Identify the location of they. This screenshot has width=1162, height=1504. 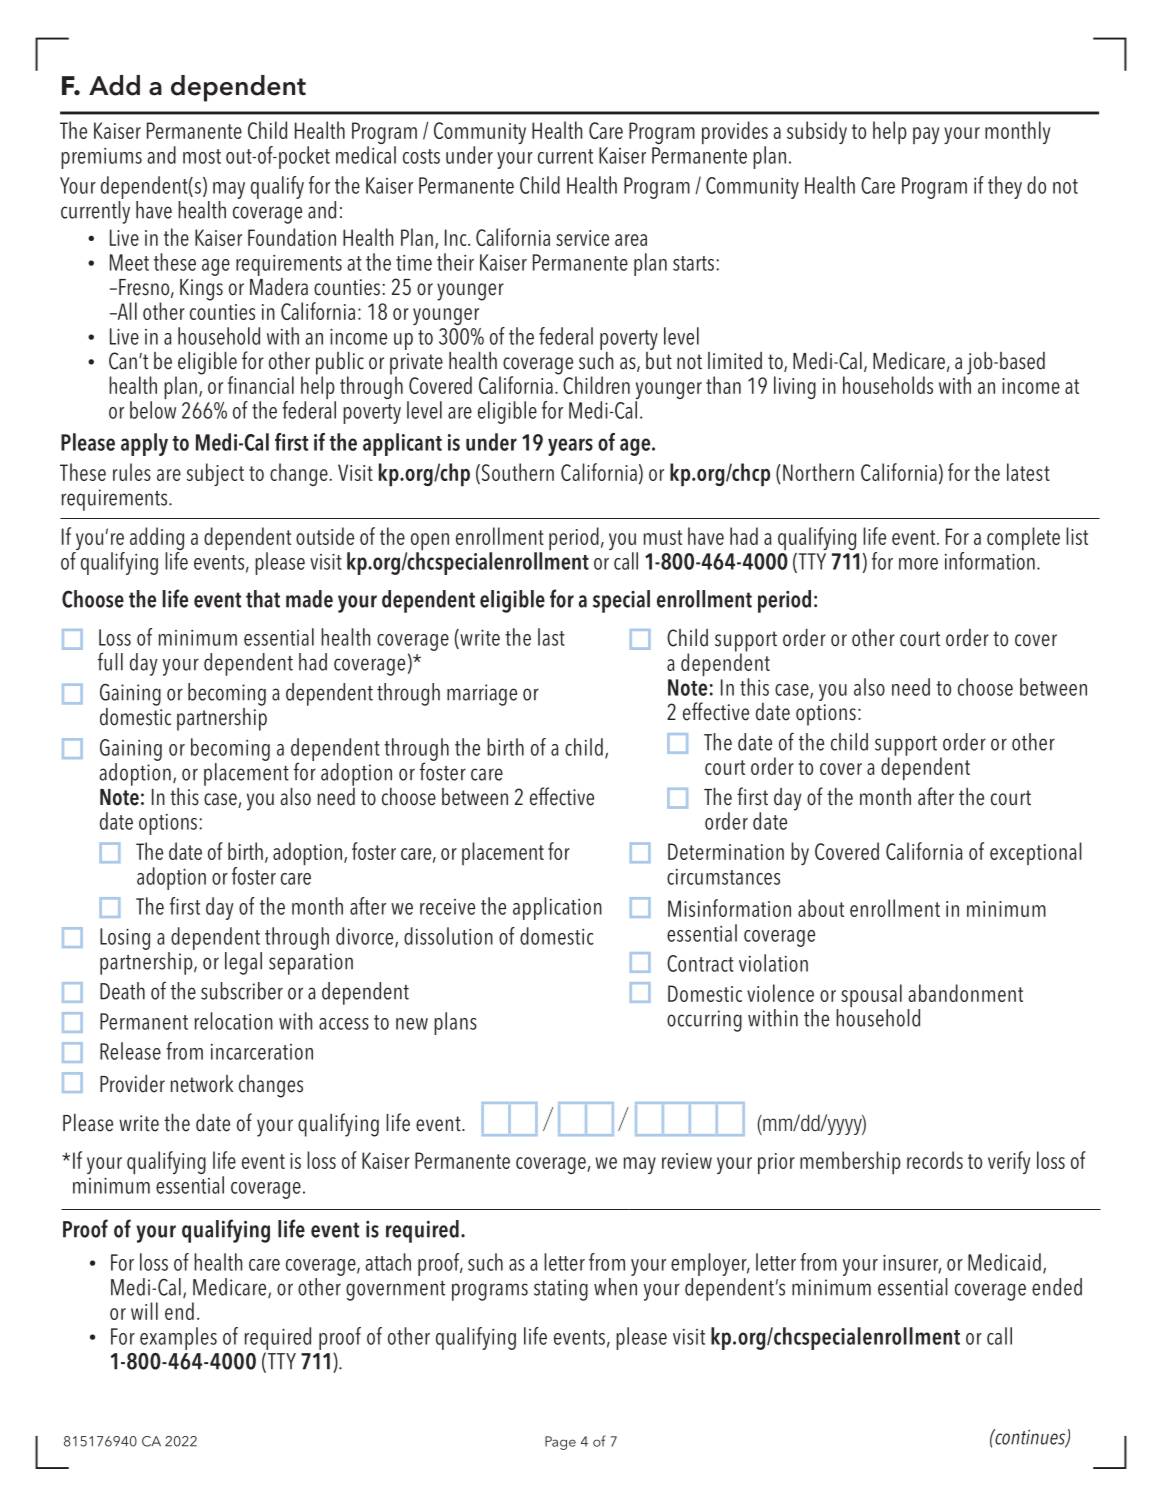
(1005, 187).
